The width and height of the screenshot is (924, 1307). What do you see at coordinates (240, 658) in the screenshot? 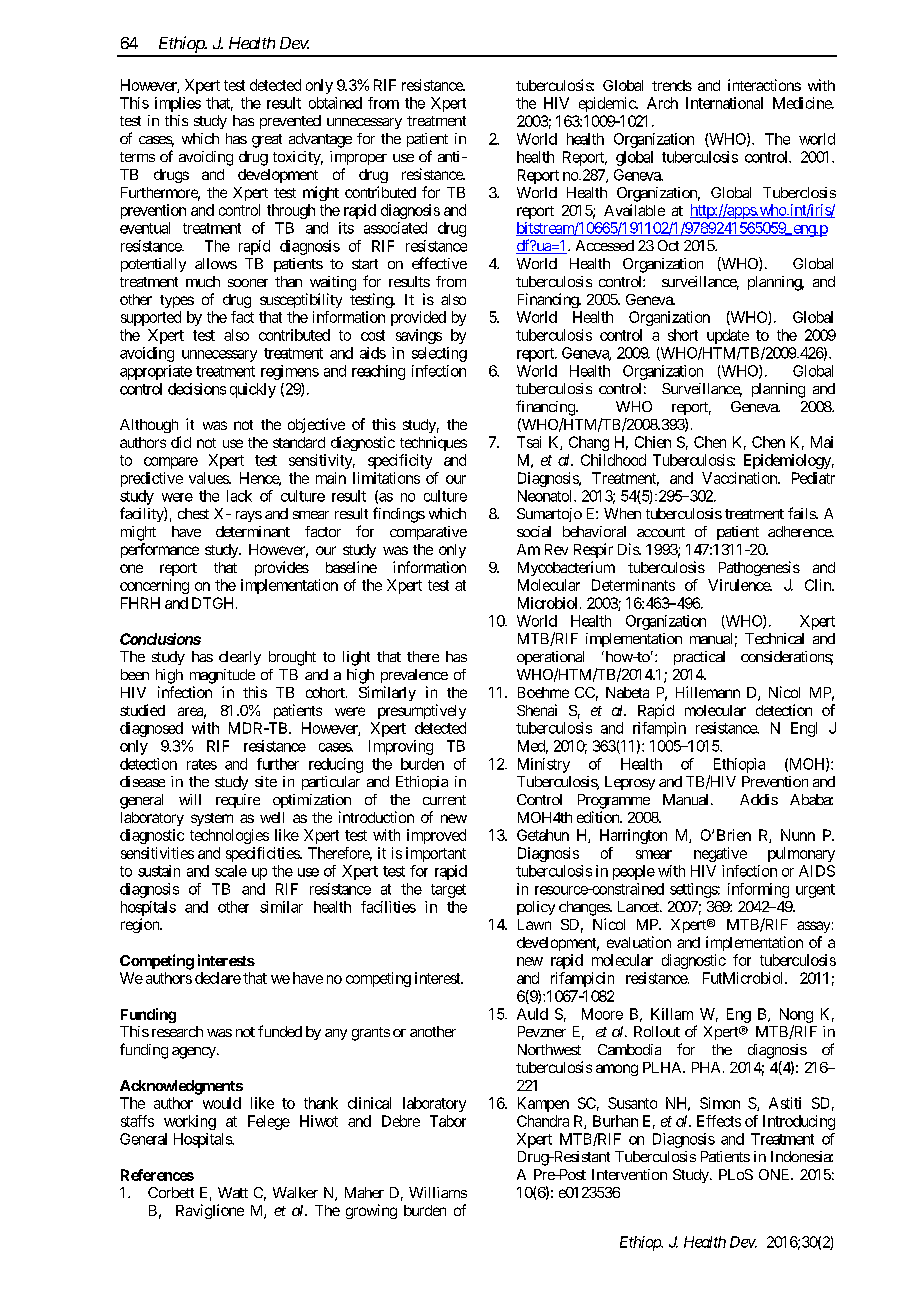
I see `clearly` at bounding box center [240, 658].
